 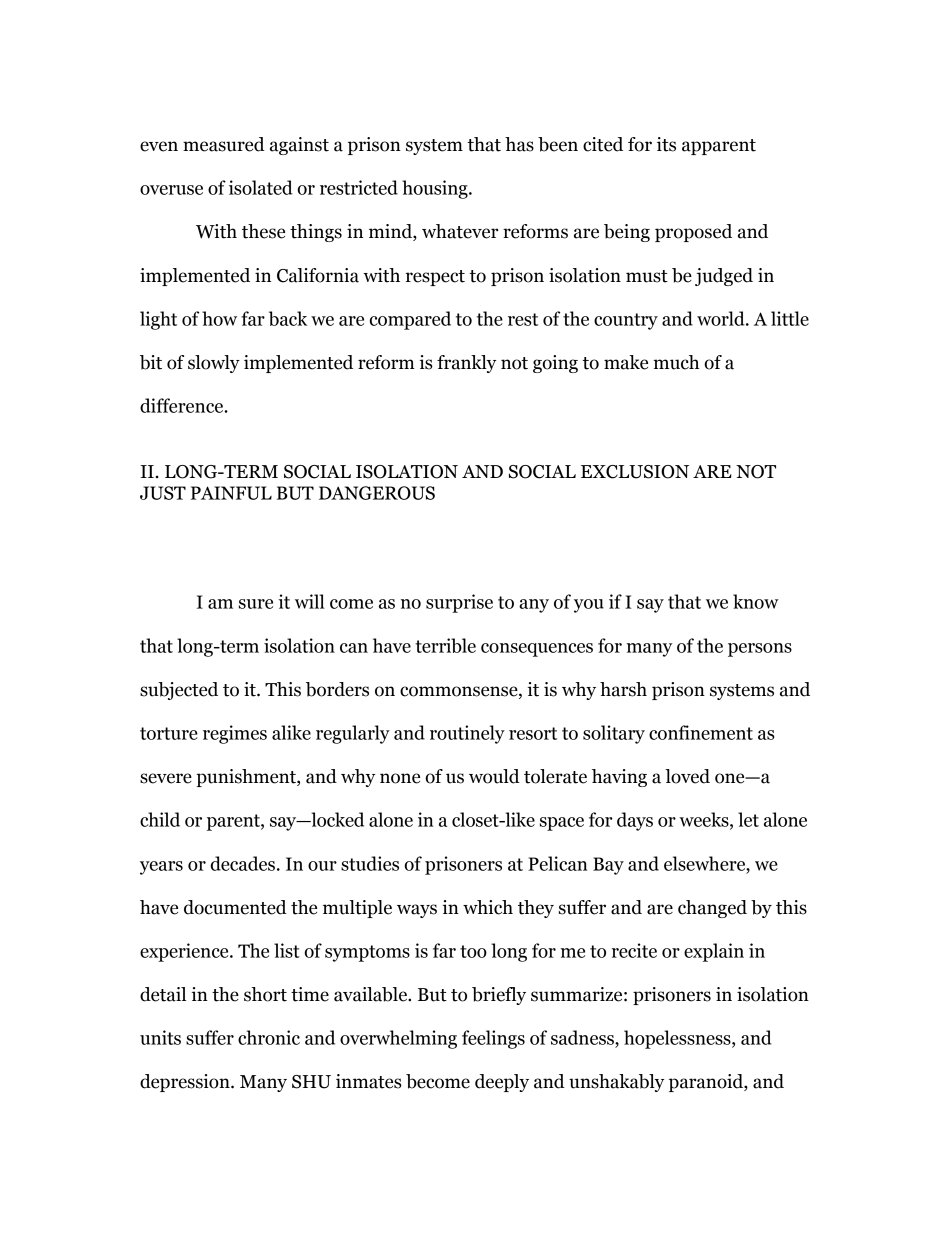 What do you see at coordinates (693, 233) in the screenshot?
I see `proposed` at bounding box center [693, 233].
